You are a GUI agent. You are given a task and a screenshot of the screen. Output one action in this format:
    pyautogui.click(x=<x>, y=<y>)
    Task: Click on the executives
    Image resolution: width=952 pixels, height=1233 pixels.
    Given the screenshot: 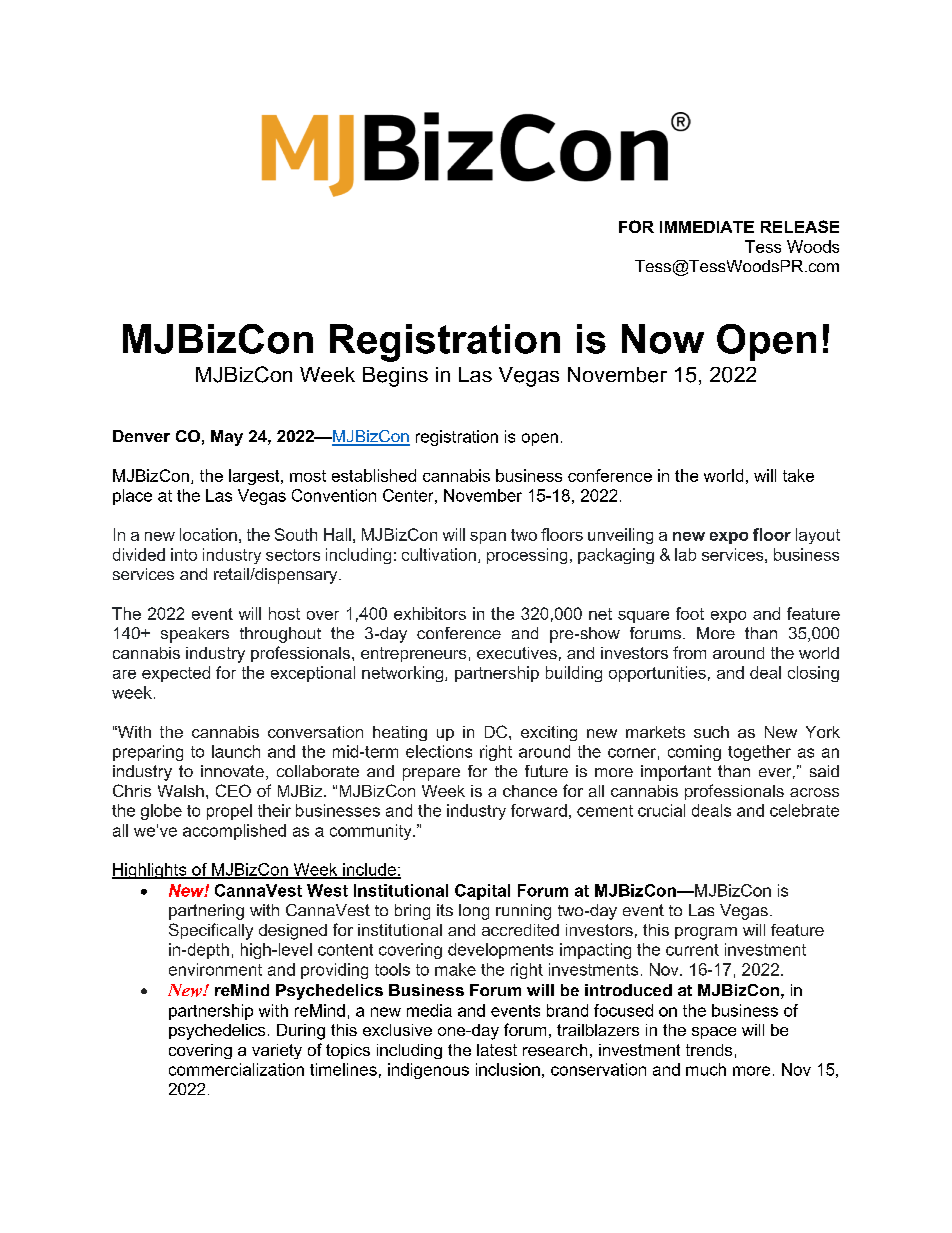 What is the action you would take?
    pyautogui.click(x=517, y=653)
